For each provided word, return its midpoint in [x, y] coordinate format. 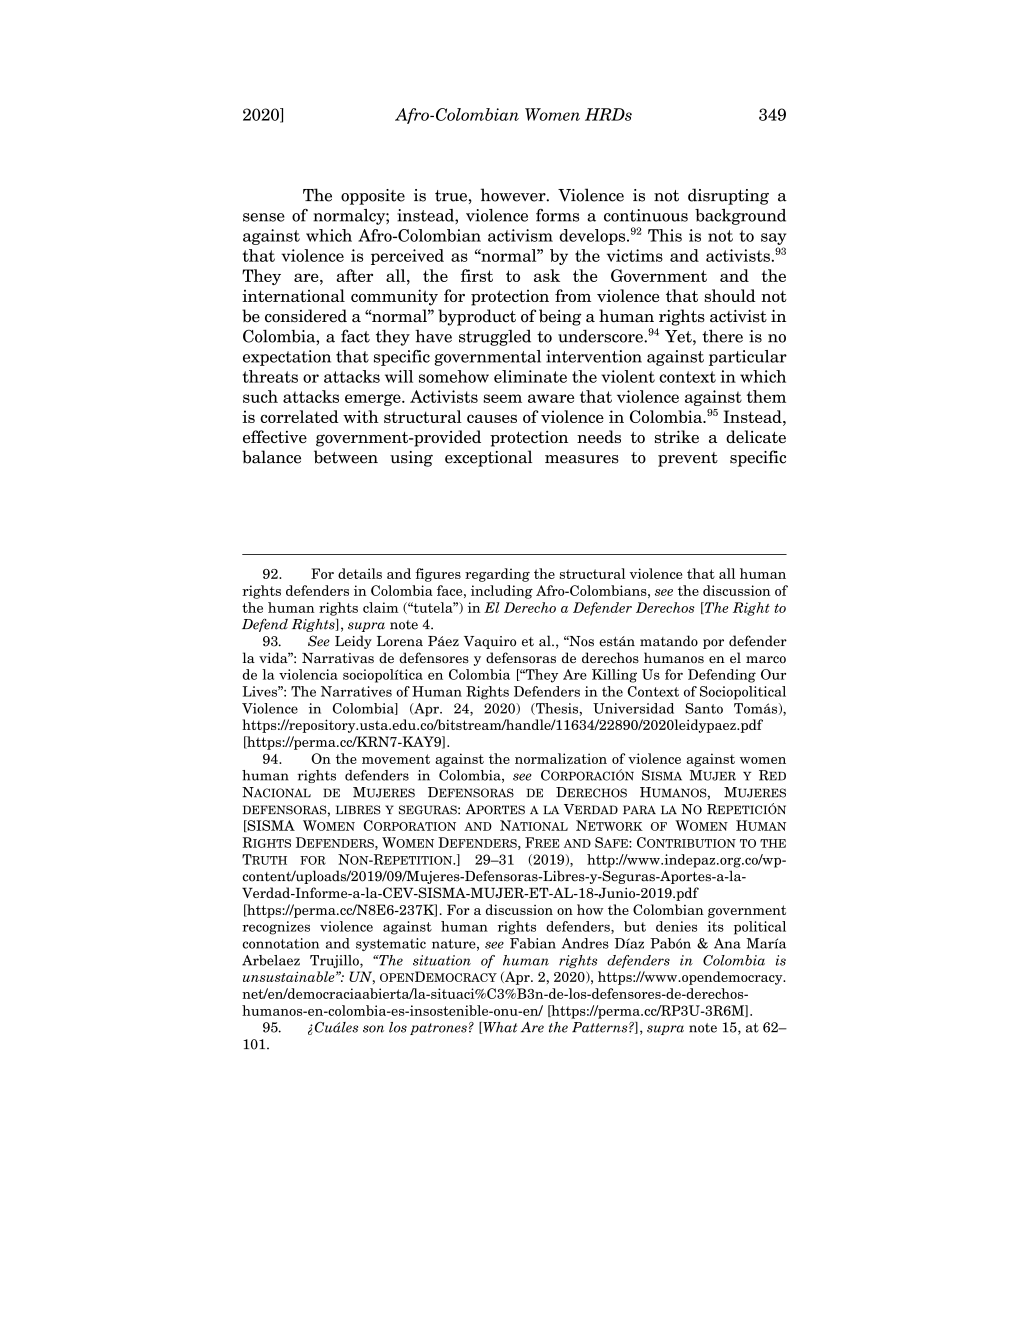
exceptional [488, 458]
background [740, 217]
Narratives [356, 691]
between [346, 457]
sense [264, 217]
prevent [688, 459]
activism [520, 235]
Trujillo [335, 961]
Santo [704, 708]
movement [396, 759]
